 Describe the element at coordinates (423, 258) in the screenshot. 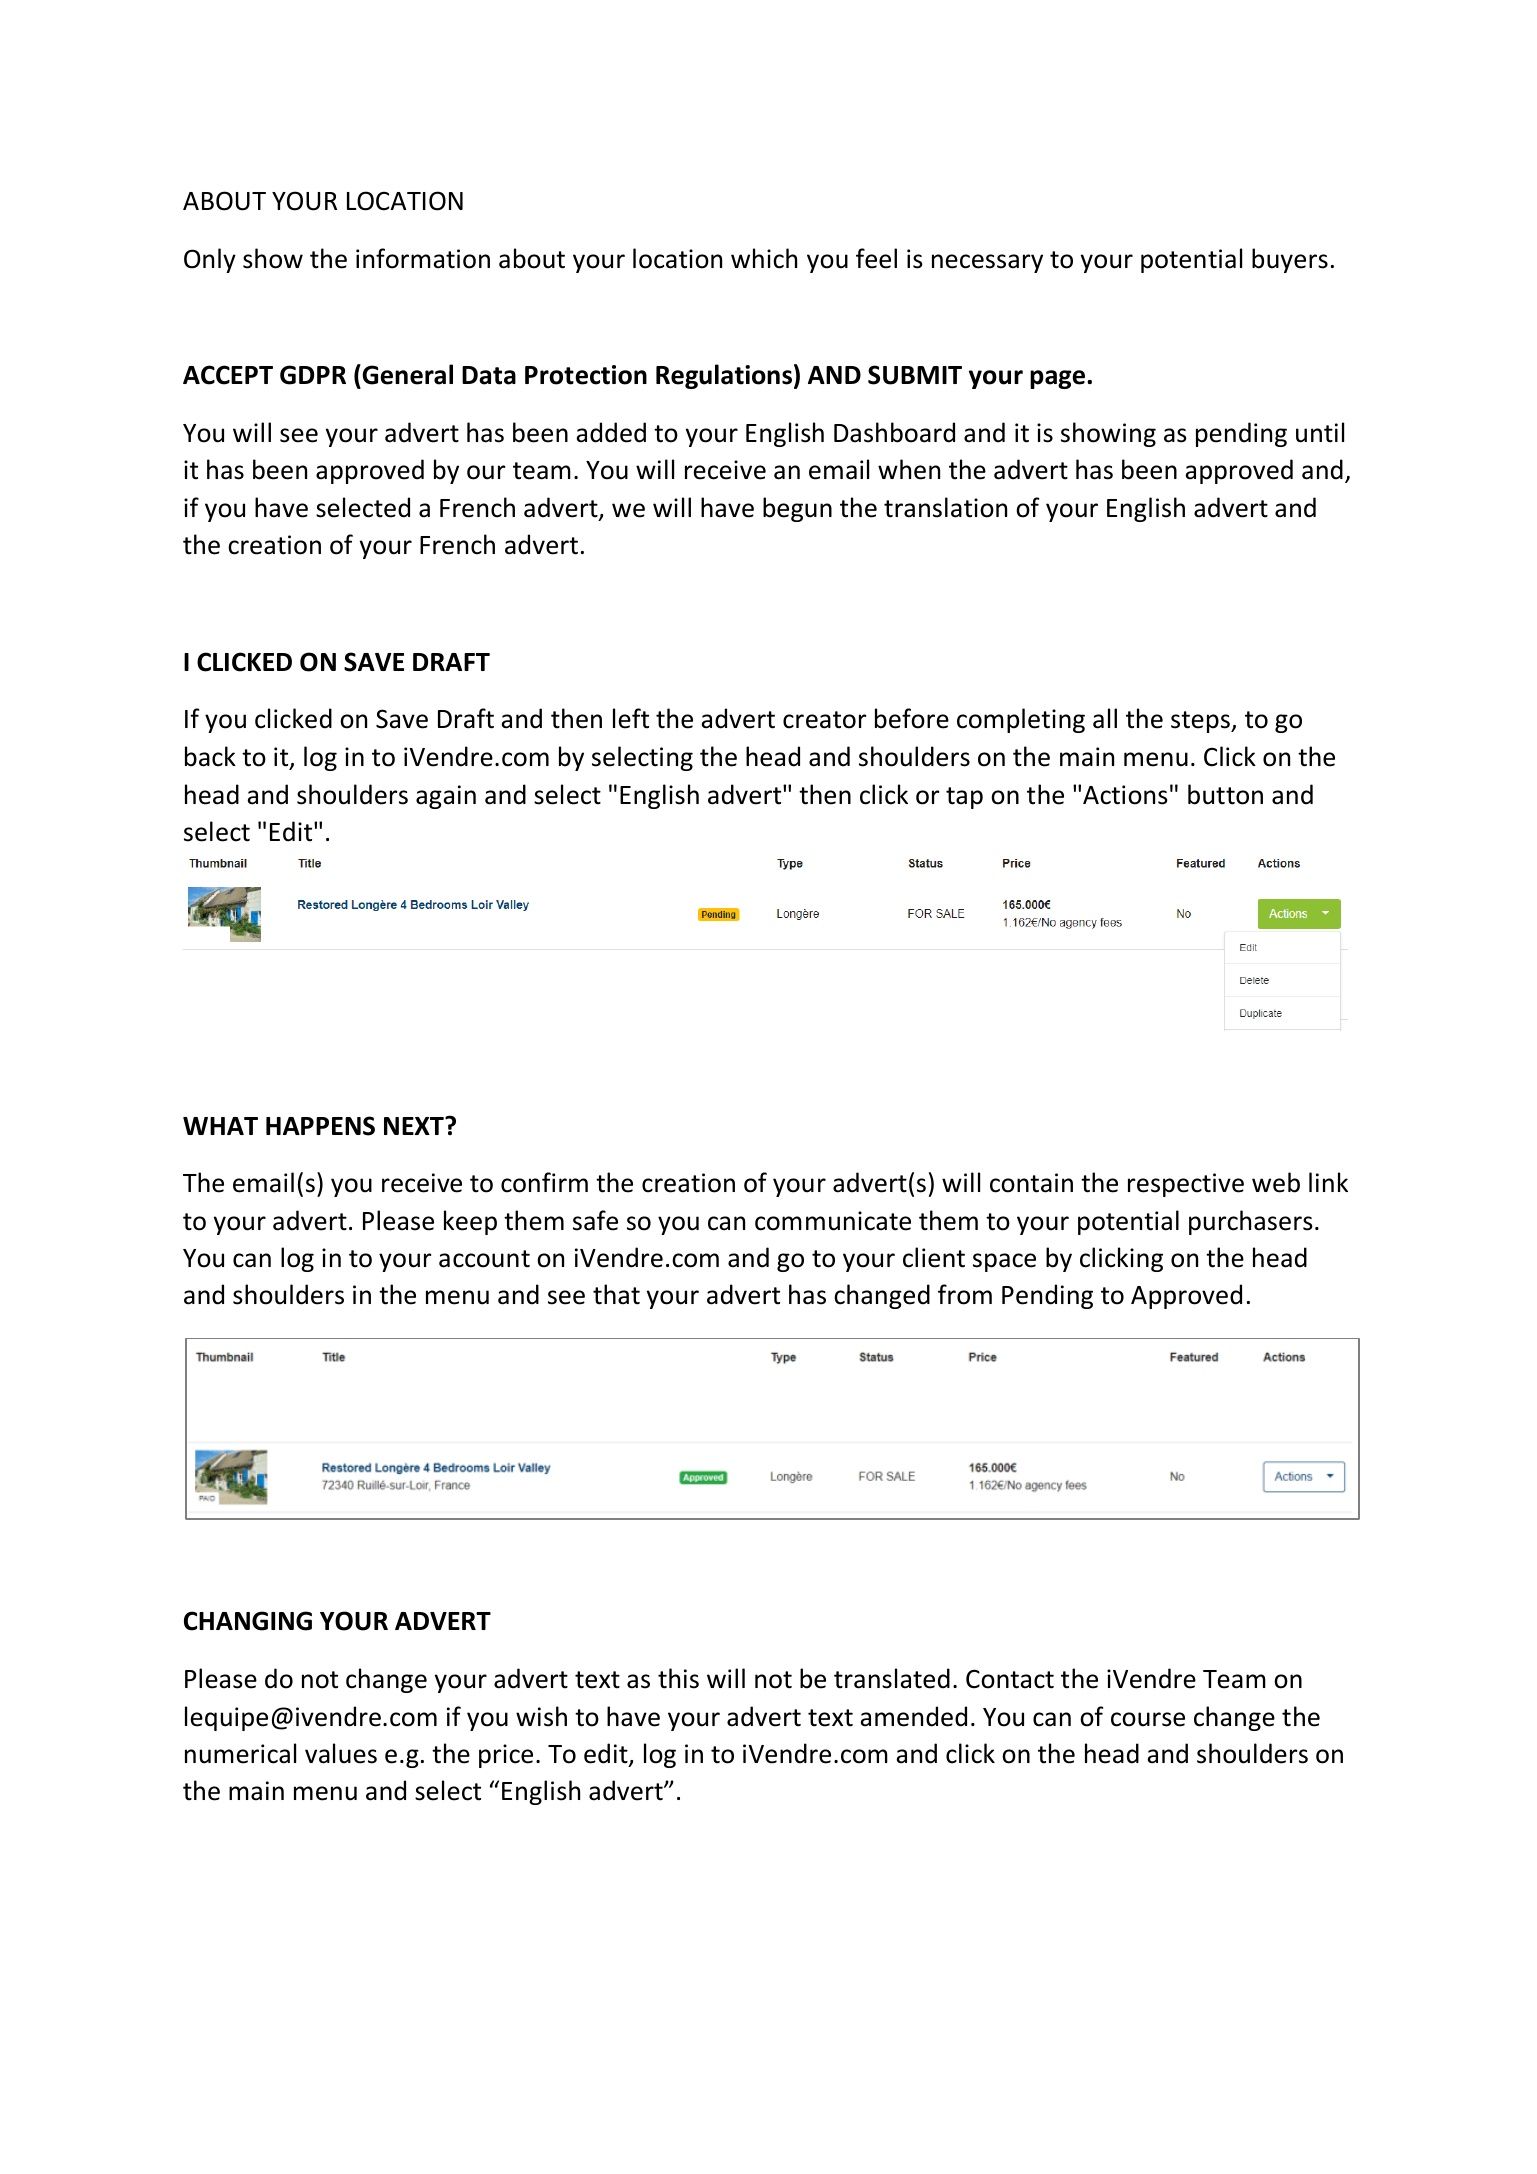

I see `information` at that location.
